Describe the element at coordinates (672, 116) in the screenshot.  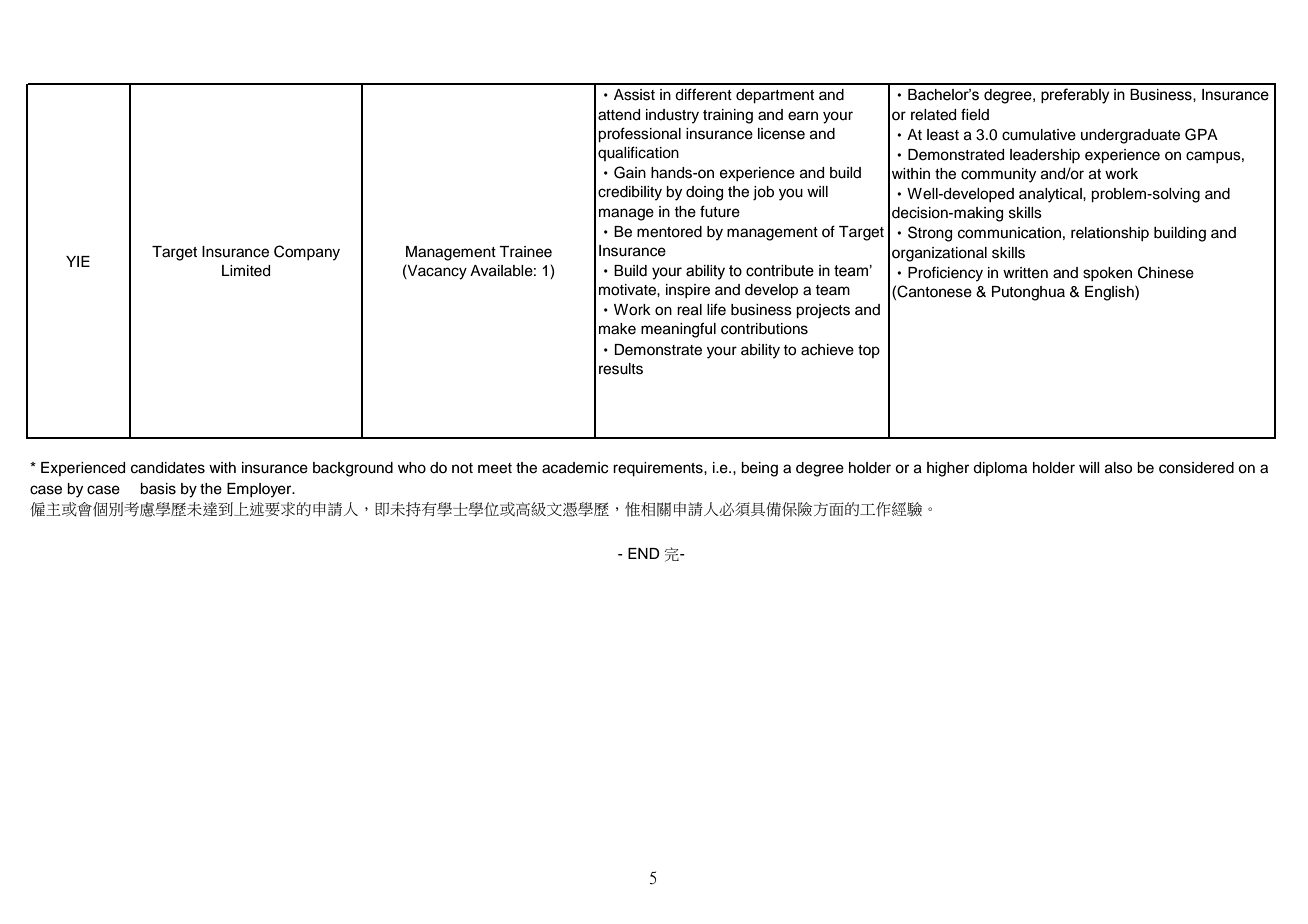
I see `industry` at that location.
